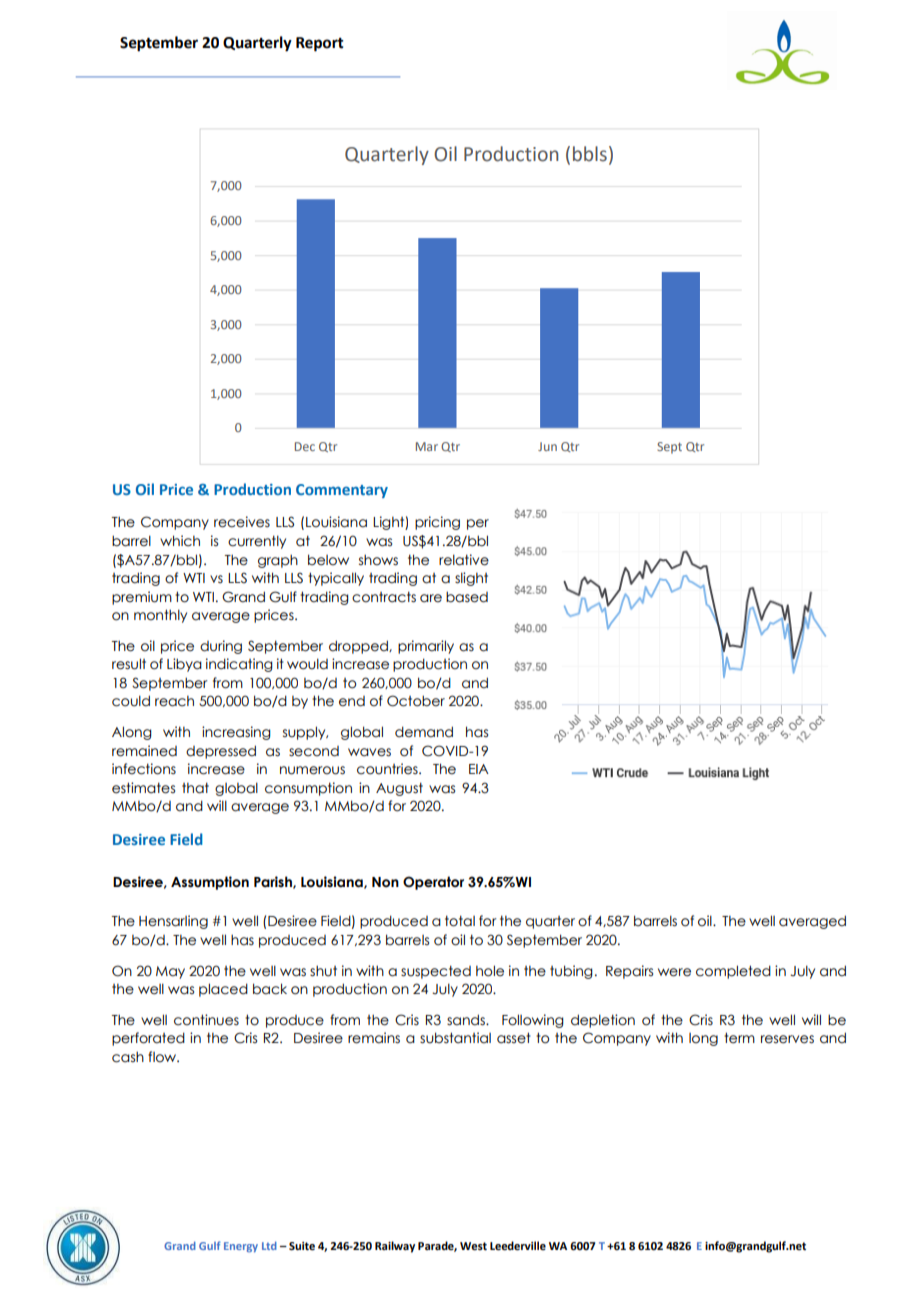  Describe the element at coordinates (241, 1247) in the image. I see `Energy` at that location.
